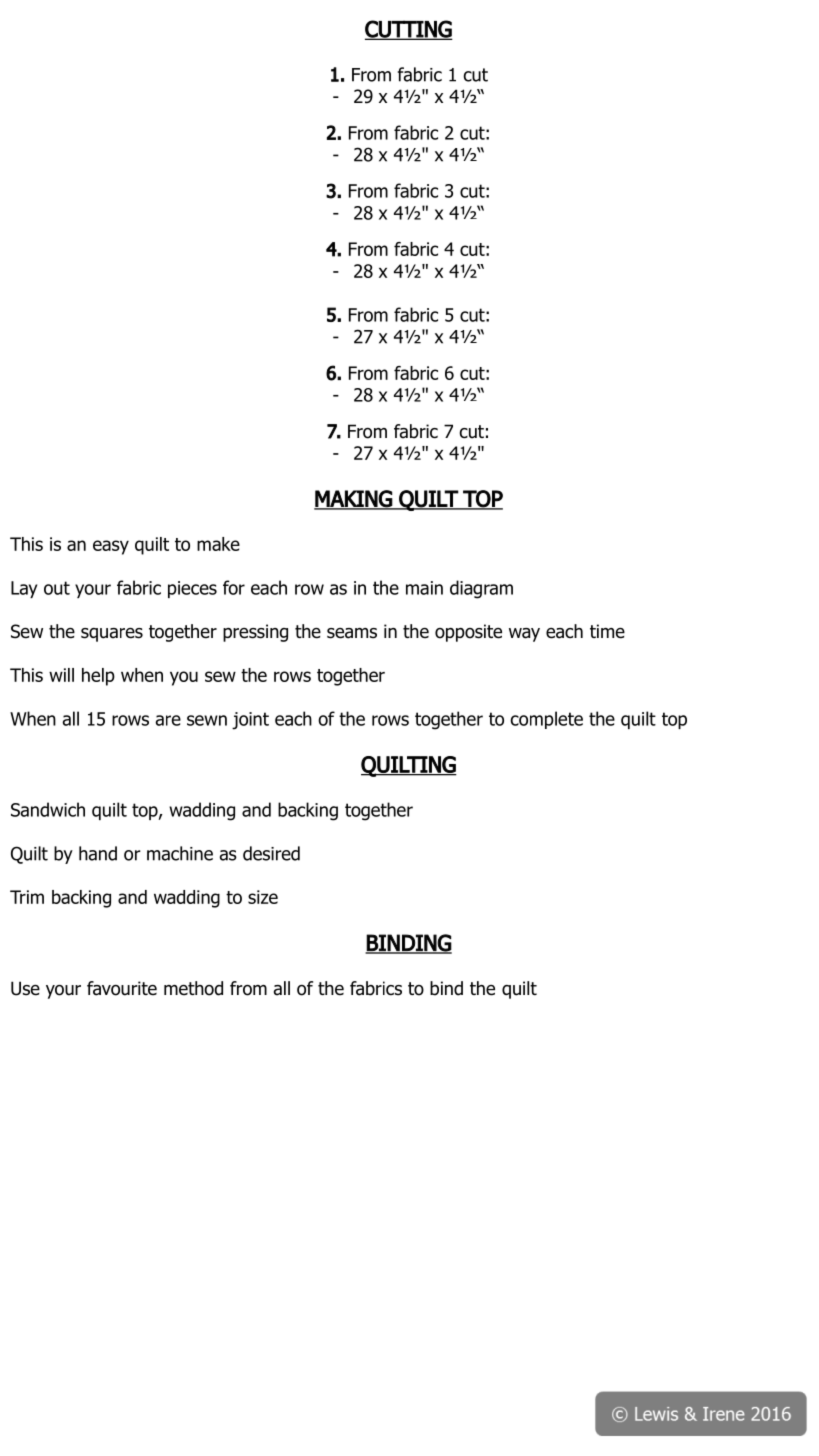 The width and height of the page is (819, 1456). What do you see at coordinates (111, 547) in the page?
I see `easy` at bounding box center [111, 547].
